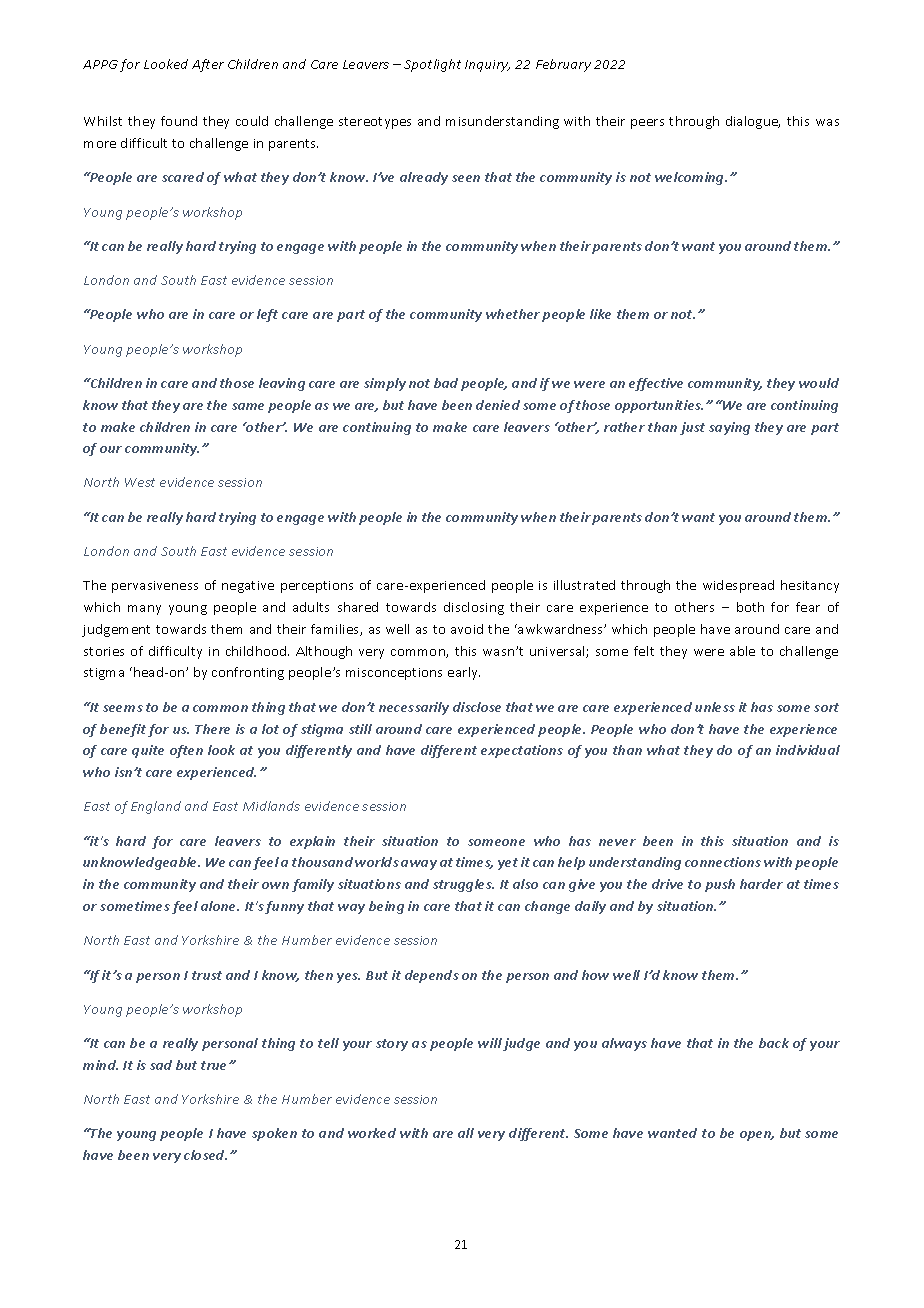 Image resolution: width=924 pixels, height=1308 pixels. Describe the element at coordinates (750, 607) in the page. I see `both` at that location.
